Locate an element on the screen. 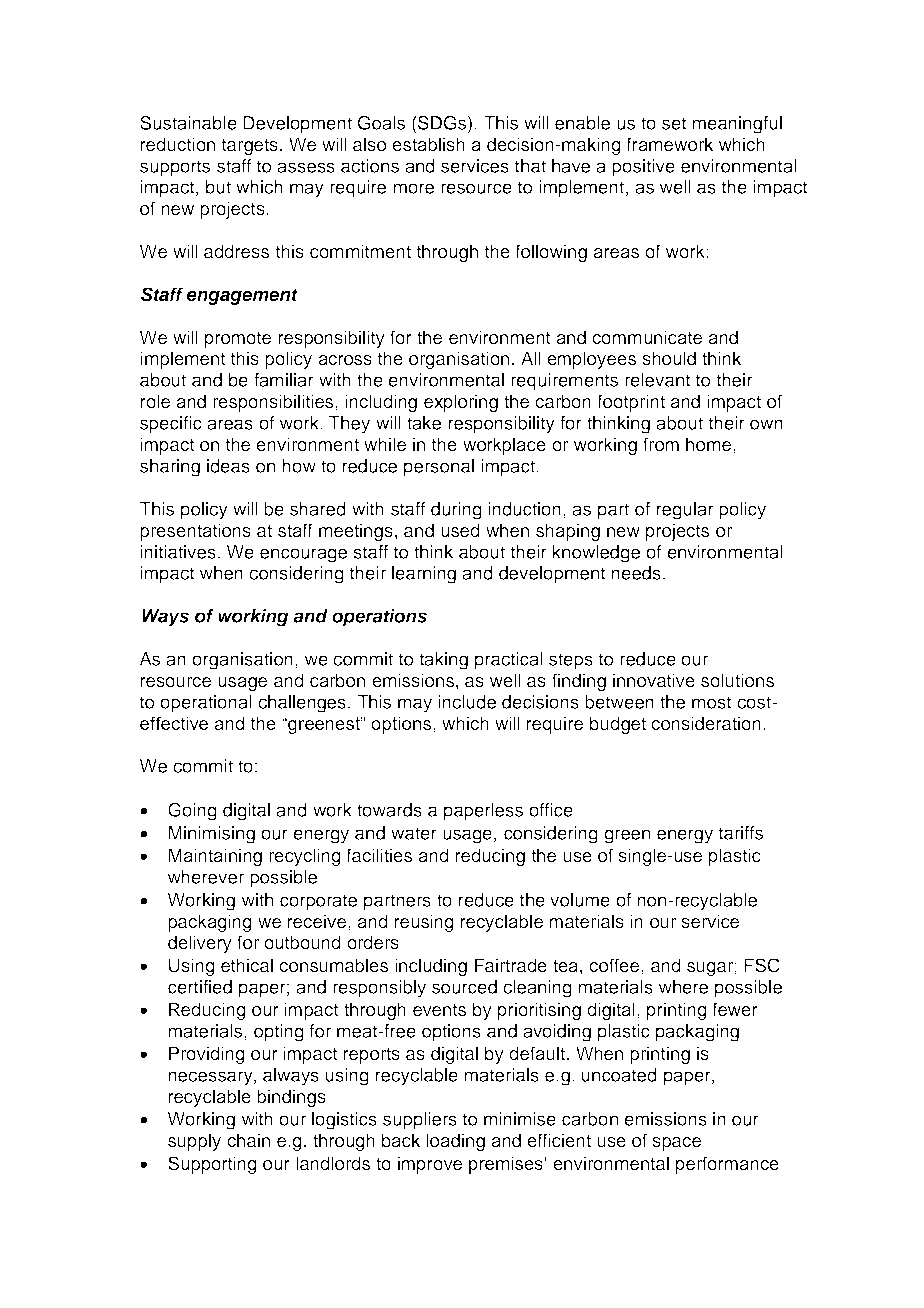 The image size is (924, 1308). tariffs is located at coordinates (741, 833).
